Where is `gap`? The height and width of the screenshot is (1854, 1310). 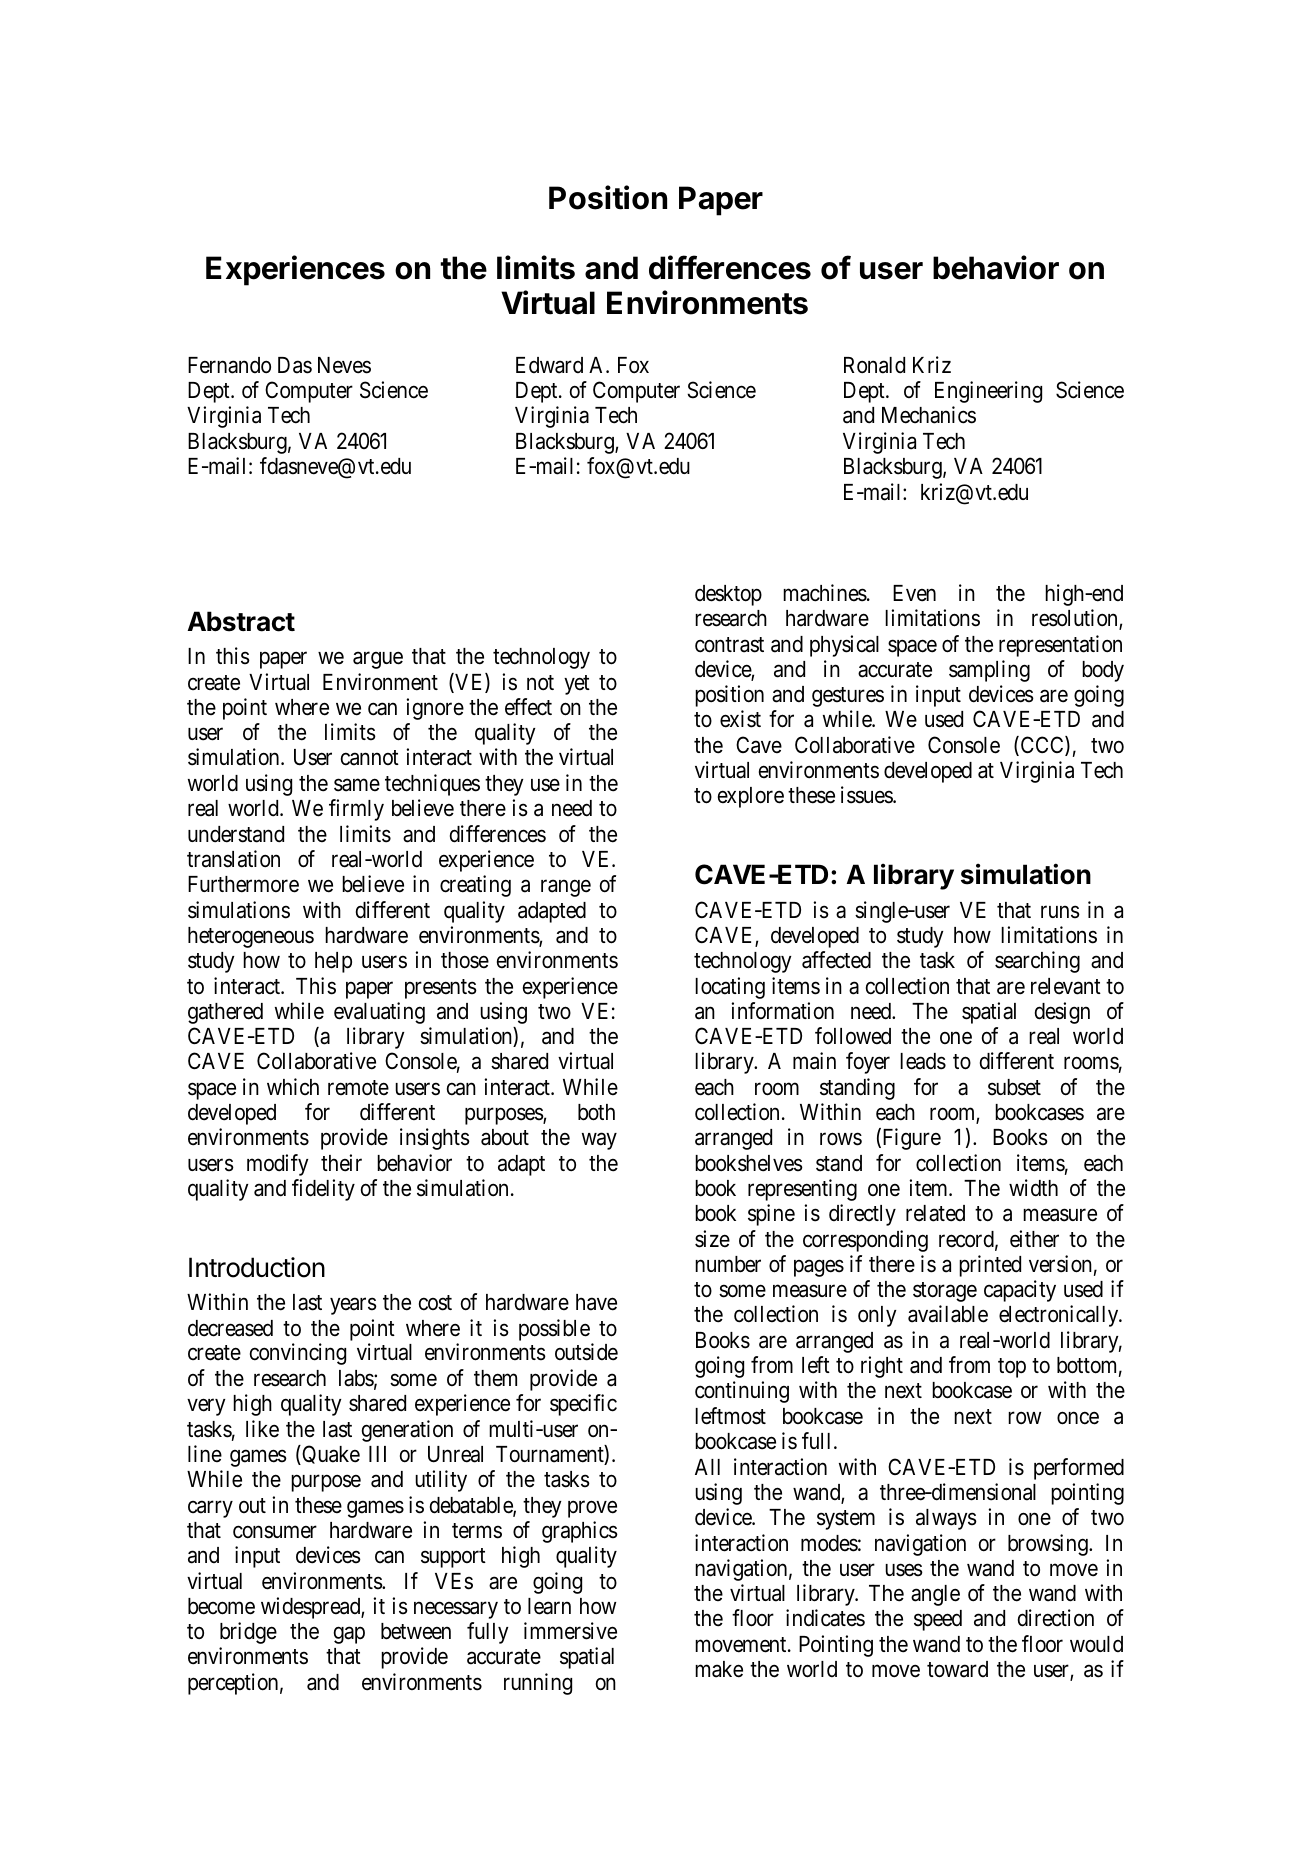
gap is located at coordinates (349, 1635).
